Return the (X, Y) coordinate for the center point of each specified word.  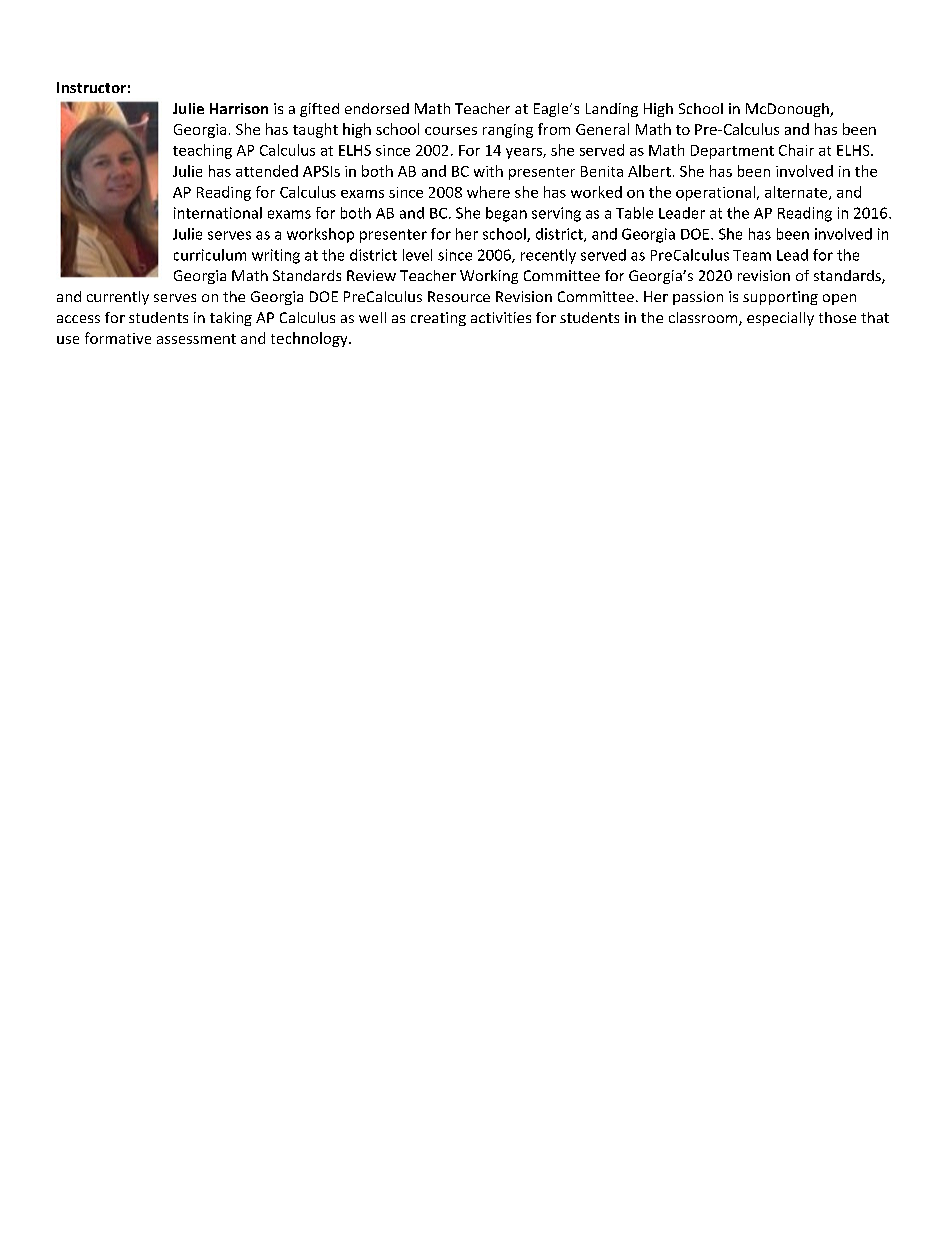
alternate (797, 193)
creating (438, 319)
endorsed (377, 108)
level (417, 255)
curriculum (210, 255)
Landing (612, 110)
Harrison (239, 108)
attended (267, 171)
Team (752, 255)
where (488, 192)
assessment (196, 339)
